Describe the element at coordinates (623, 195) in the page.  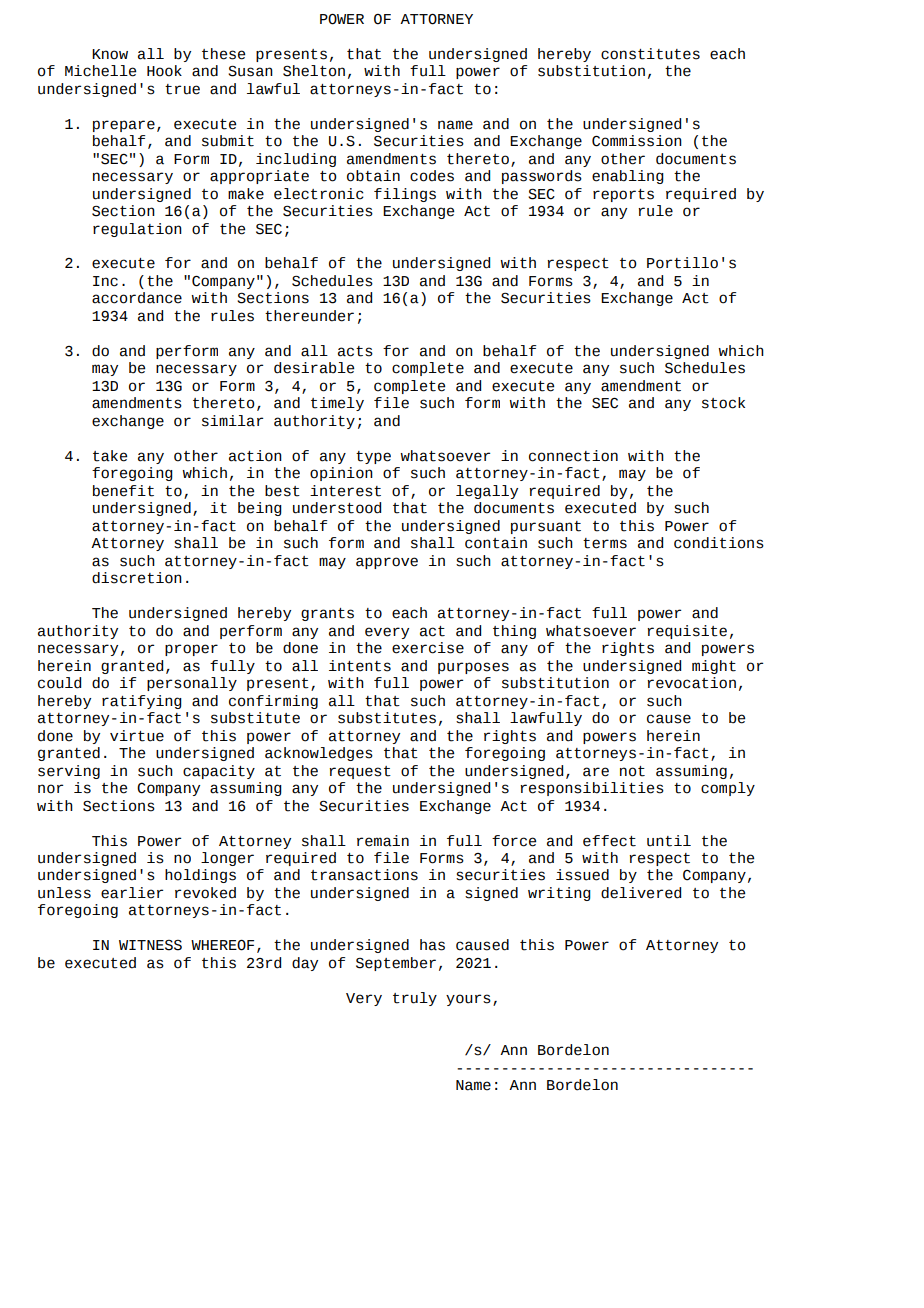
I see `reports` at that location.
